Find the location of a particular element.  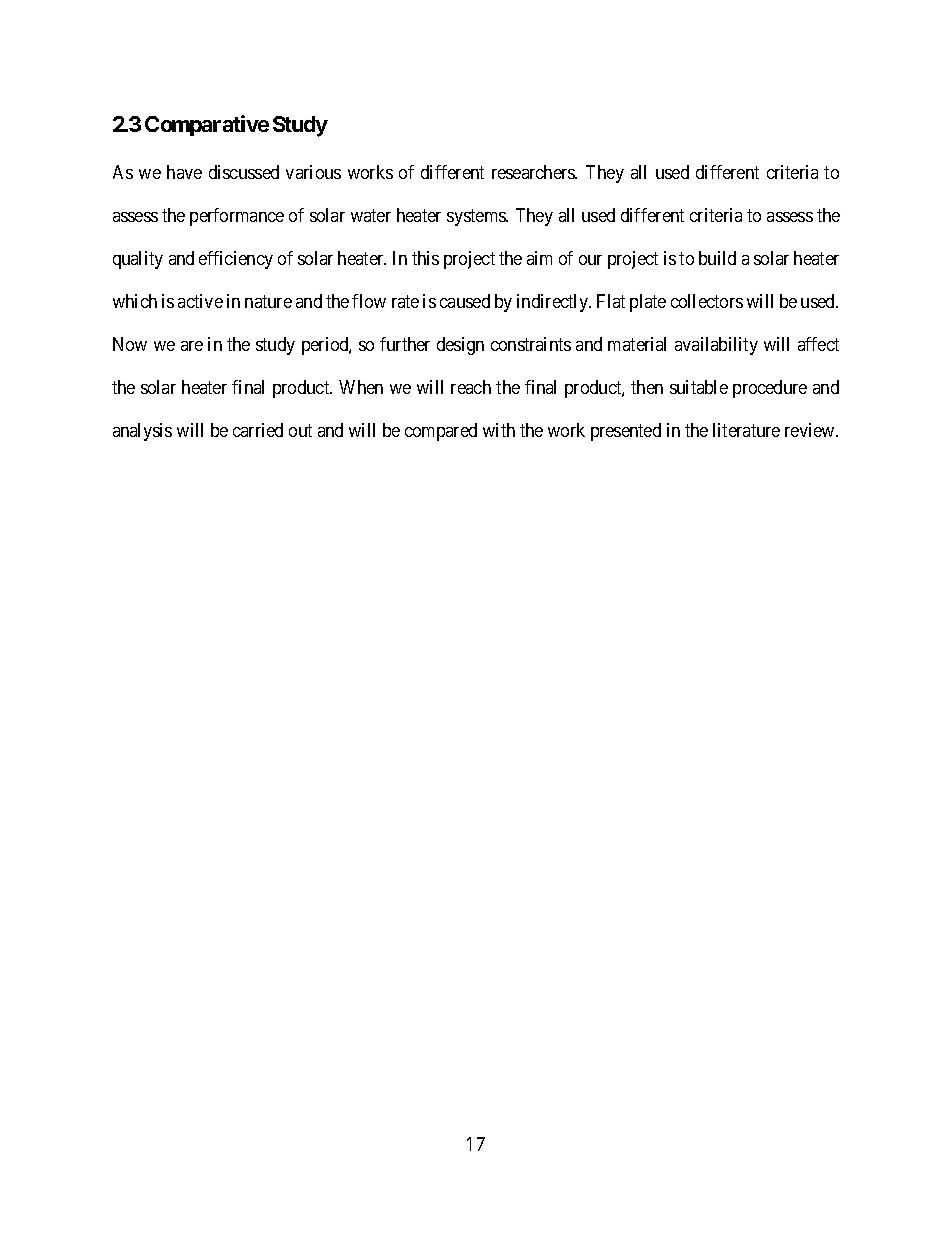

collectors is located at coordinates (707, 301).
